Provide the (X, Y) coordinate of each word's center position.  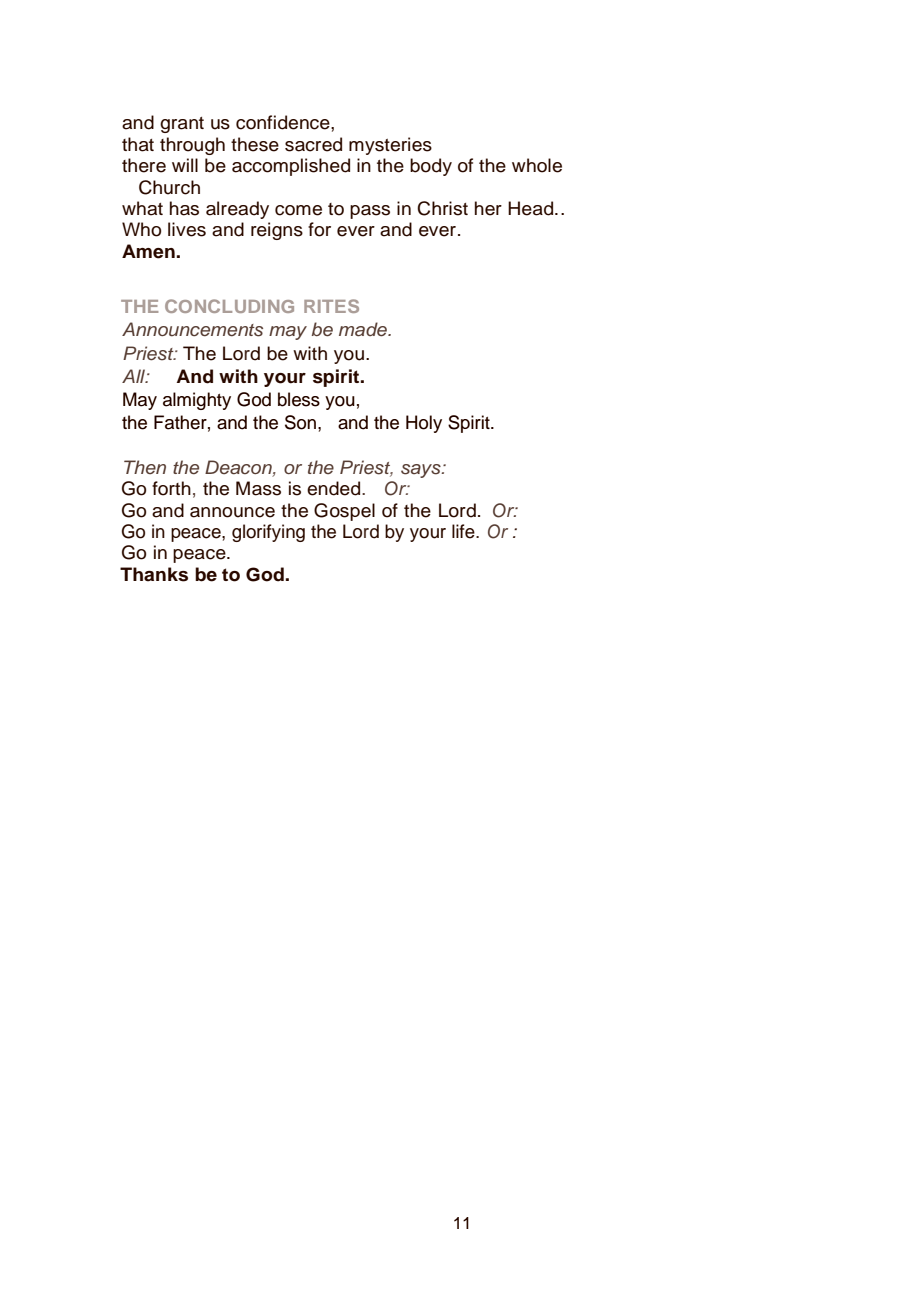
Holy (424, 424)
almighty (197, 401)
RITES (331, 306)
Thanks (154, 574)
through (192, 146)
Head (530, 208)
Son (300, 422)
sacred (313, 144)
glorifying (268, 533)
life (464, 531)
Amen (148, 251)
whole (537, 165)
